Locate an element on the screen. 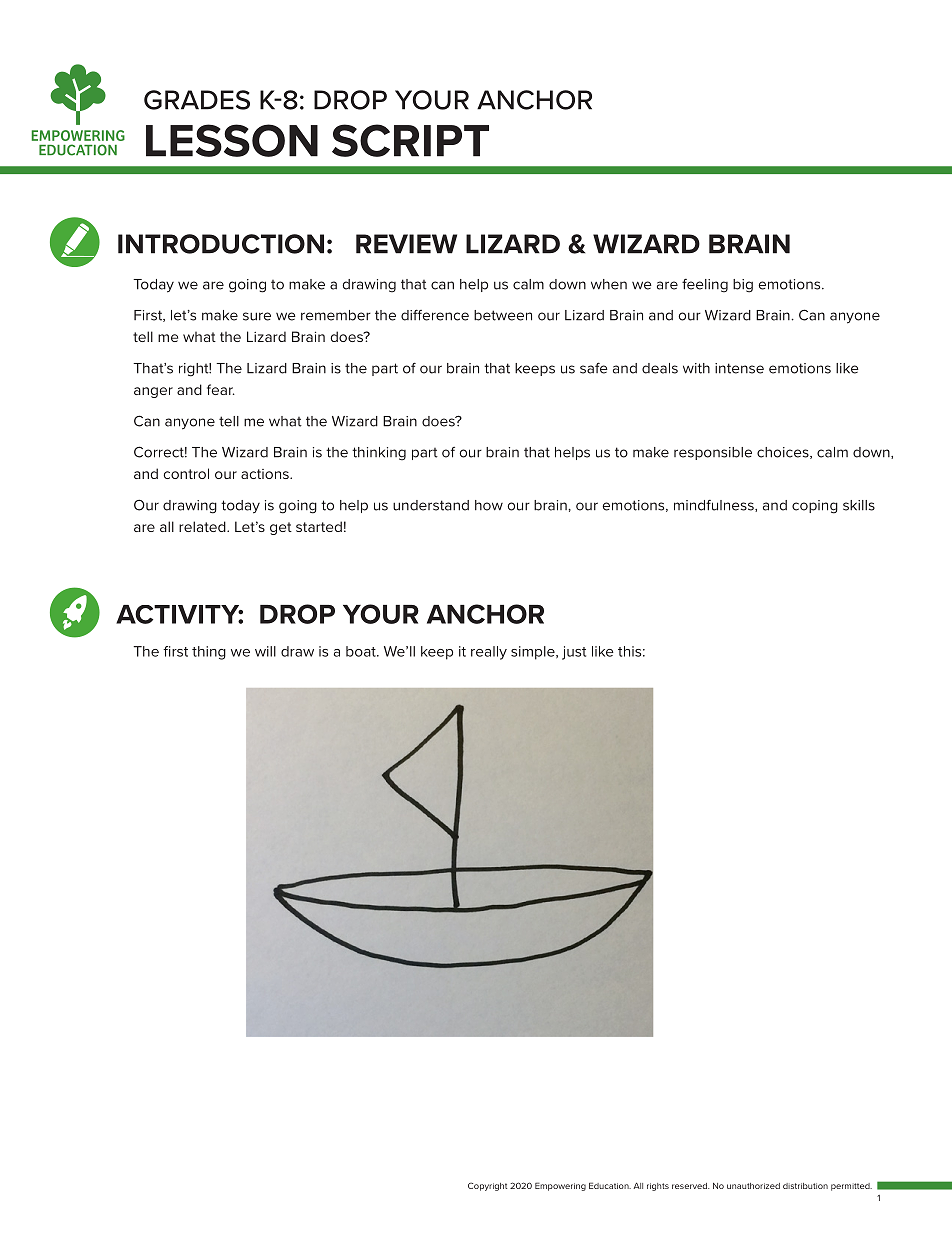  unauthorized is located at coordinates (753, 1186).
